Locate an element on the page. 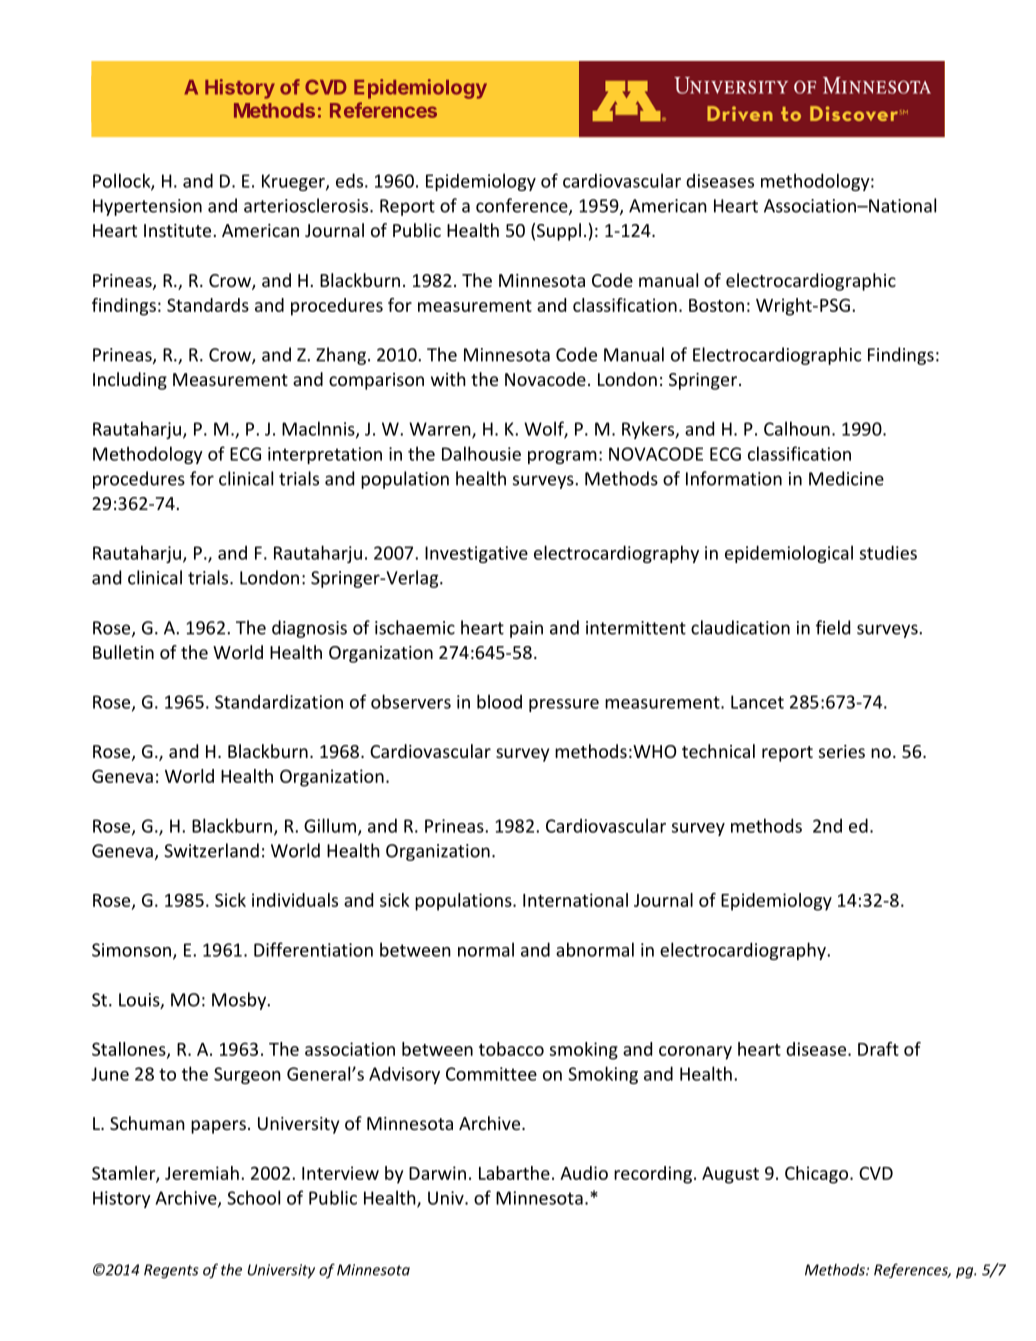  Institute is located at coordinates (177, 230).
